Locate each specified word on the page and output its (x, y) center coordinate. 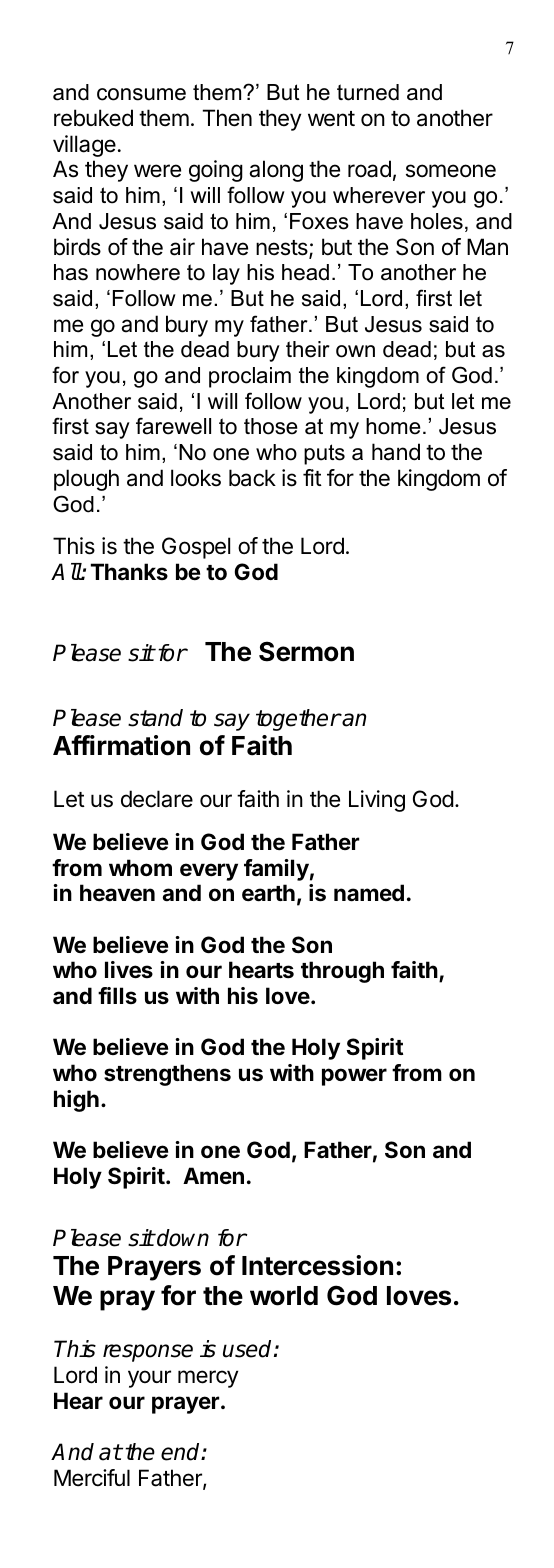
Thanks (129, 571)
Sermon (306, 651)
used (249, 1349)
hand (396, 452)
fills (117, 995)
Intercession (317, 1265)
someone (451, 171)
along (276, 171)
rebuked (93, 118)
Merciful (92, 1478)
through (342, 972)
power (354, 1077)
